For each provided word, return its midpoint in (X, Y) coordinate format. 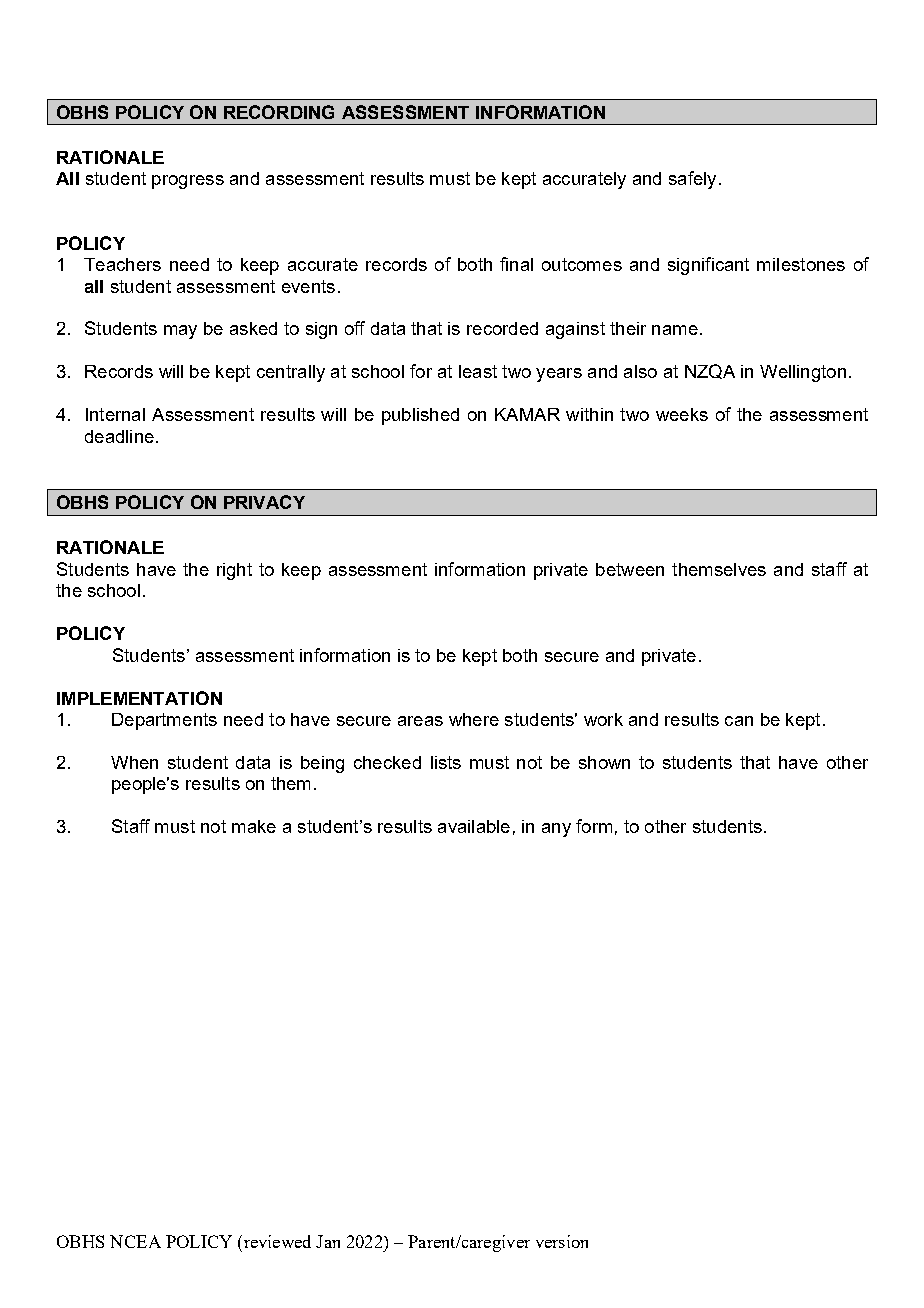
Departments (164, 721)
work (603, 719)
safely (692, 180)
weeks (682, 414)
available (474, 826)
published (420, 416)
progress (188, 182)
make (254, 826)
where (474, 719)
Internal (115, 414)
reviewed (276, 1241)
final (516, 264)
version (562, 1241)
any (556, 830)
